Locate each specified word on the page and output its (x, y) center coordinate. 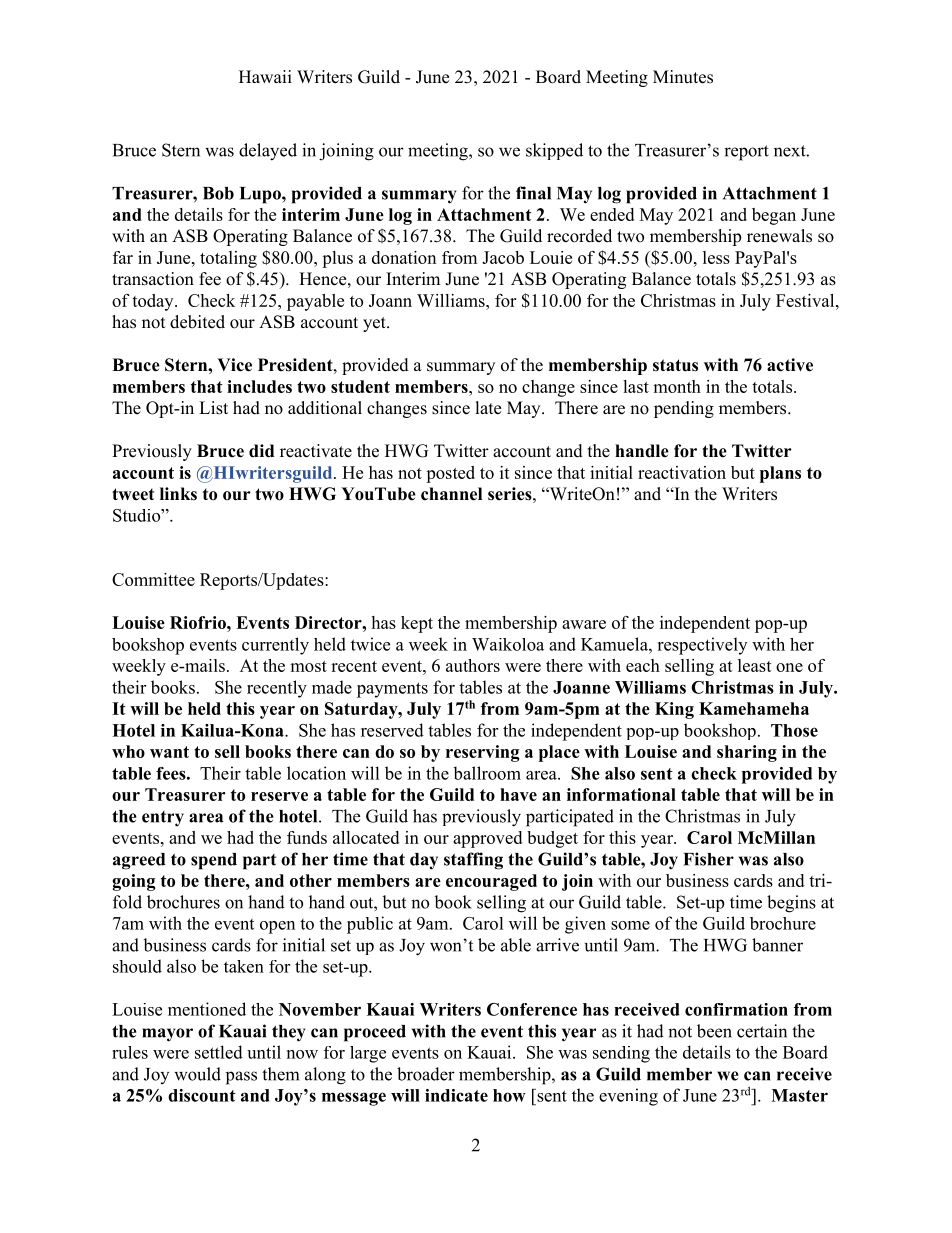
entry (163, 819)
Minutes (683, 77)
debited (197, 322)
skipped (554, 151)
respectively (702, 646)
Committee (153, 579)
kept (417, 624)
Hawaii (265, 76)
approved (487, 839)
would (197, 1074)
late (488, 408)
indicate (456, 1095)
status (675, 365)
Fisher (708, 859)
